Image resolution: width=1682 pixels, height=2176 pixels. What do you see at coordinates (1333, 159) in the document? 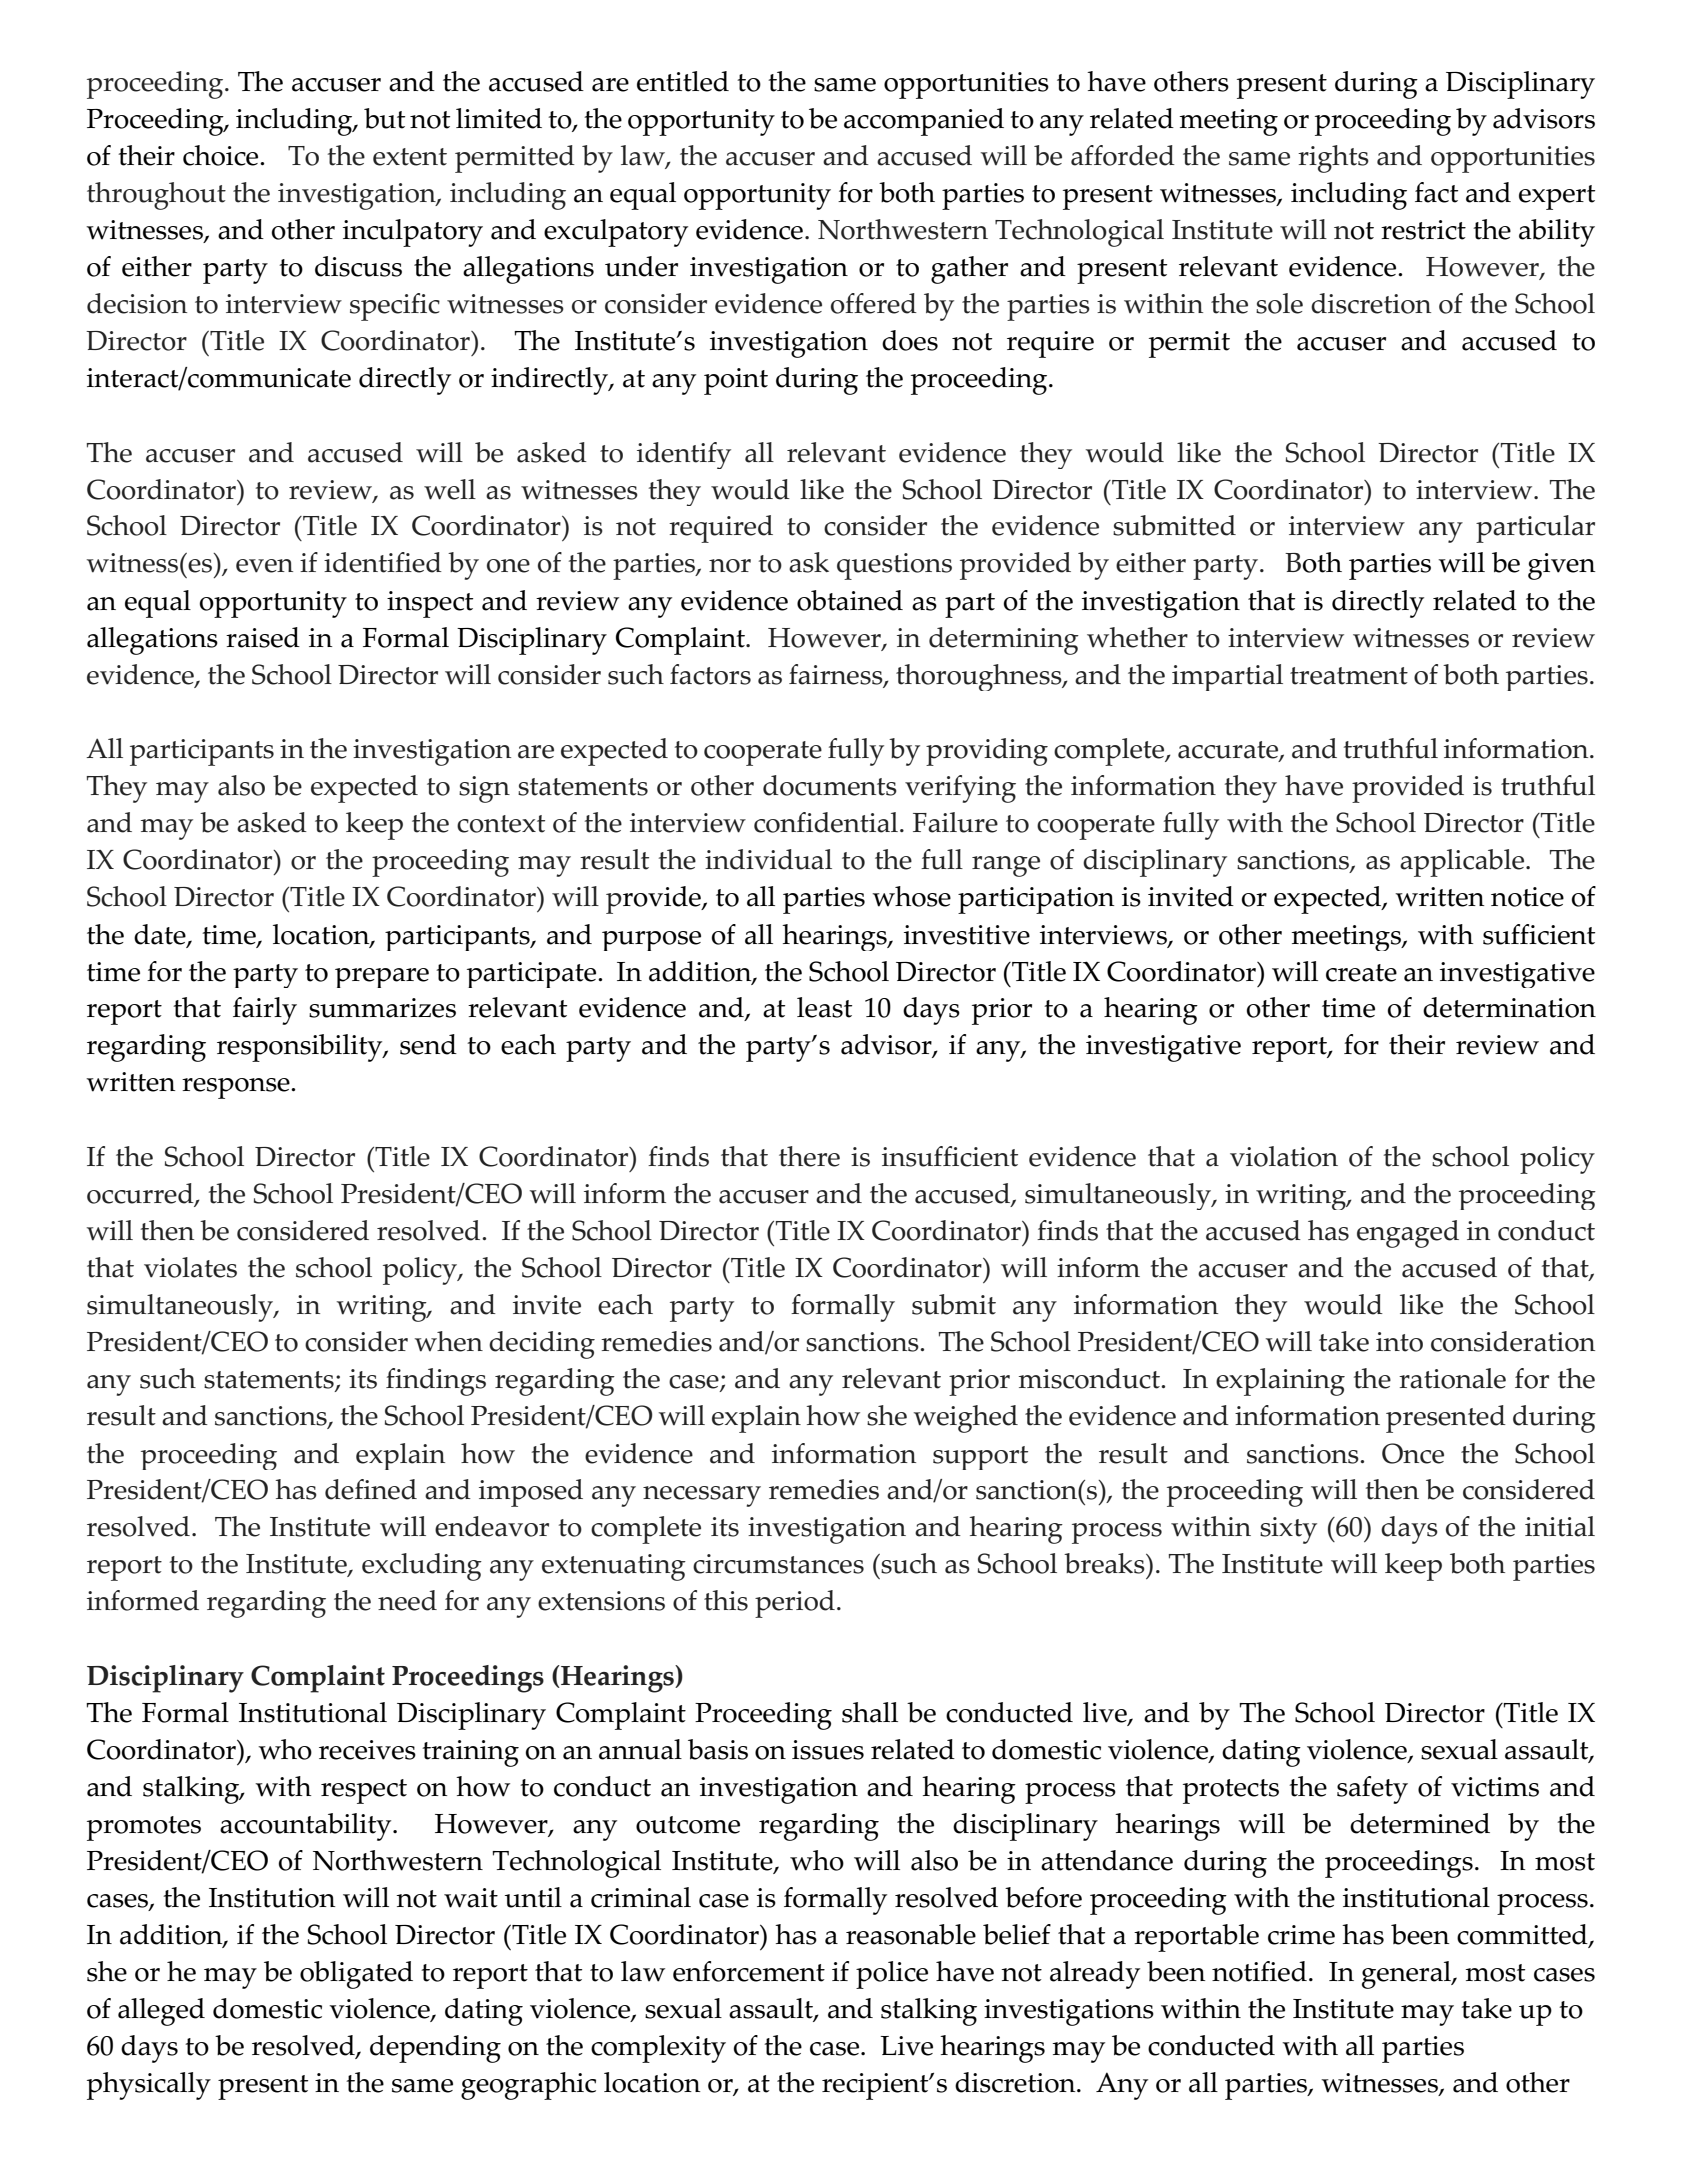
I see `rights` at bounding box center [1333, 159].
